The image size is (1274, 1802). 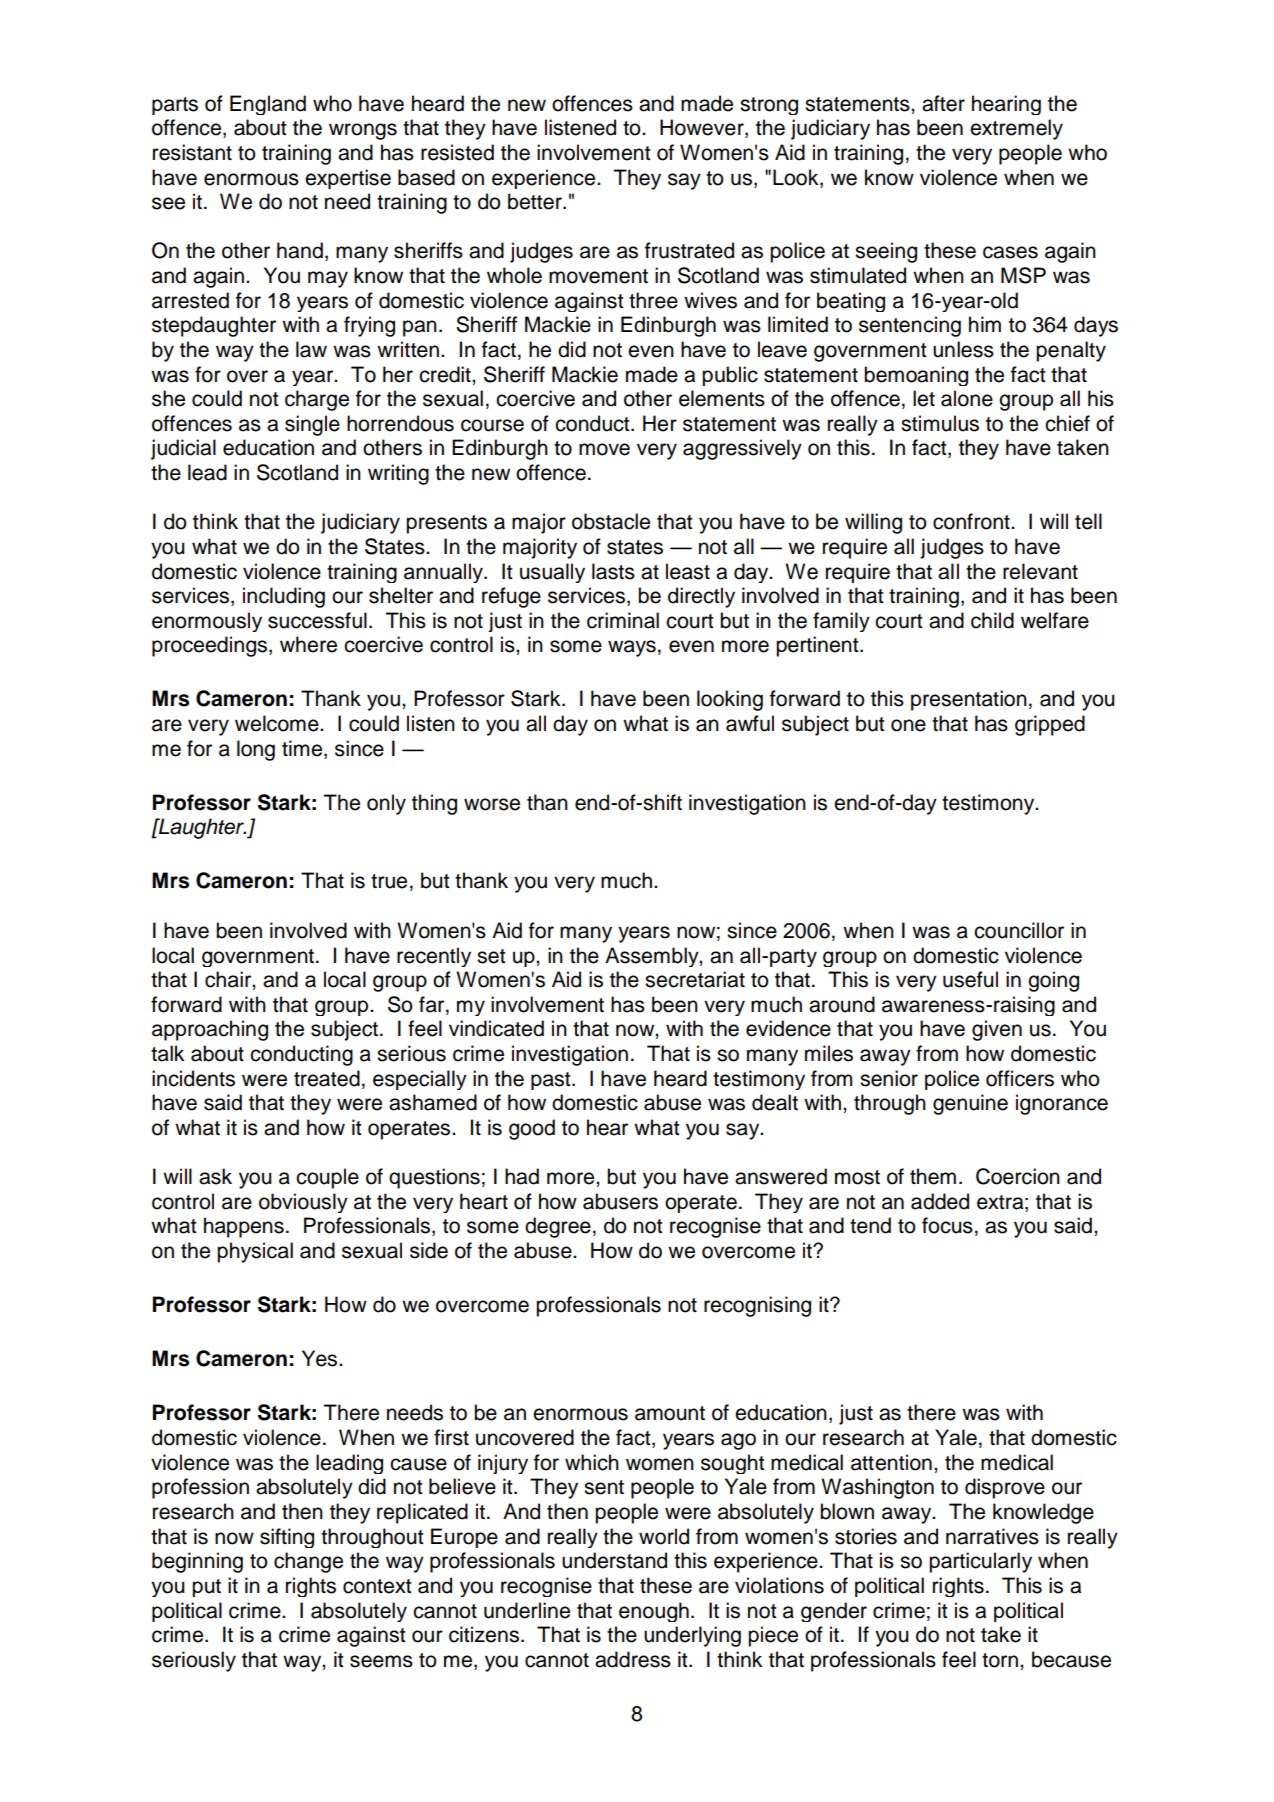 What do you see at coordinates (201, 828) in the screenshot?
I see `Laughter` at bounding box center [201, 828].
